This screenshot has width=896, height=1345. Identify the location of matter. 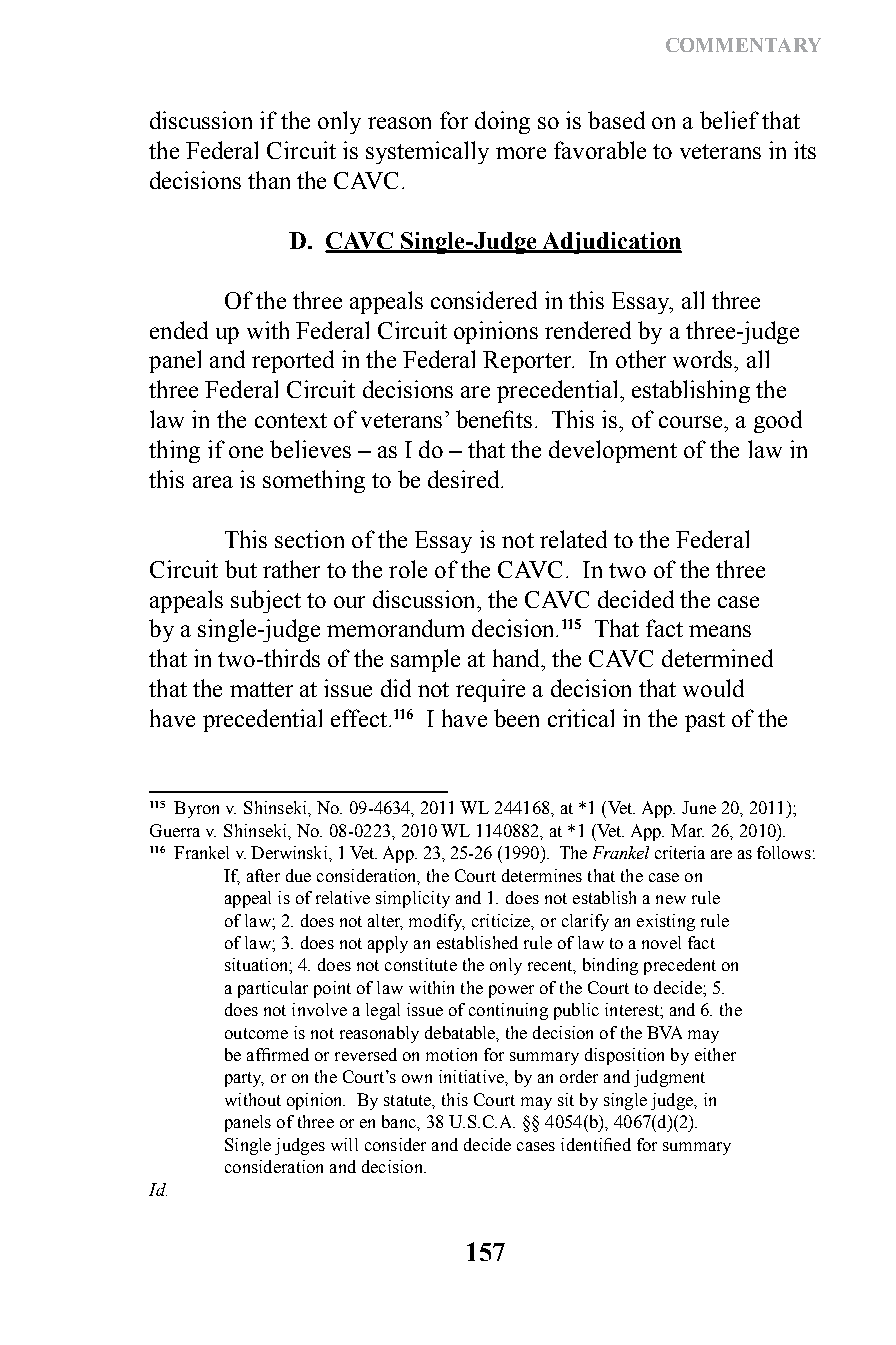
(261, 689).
